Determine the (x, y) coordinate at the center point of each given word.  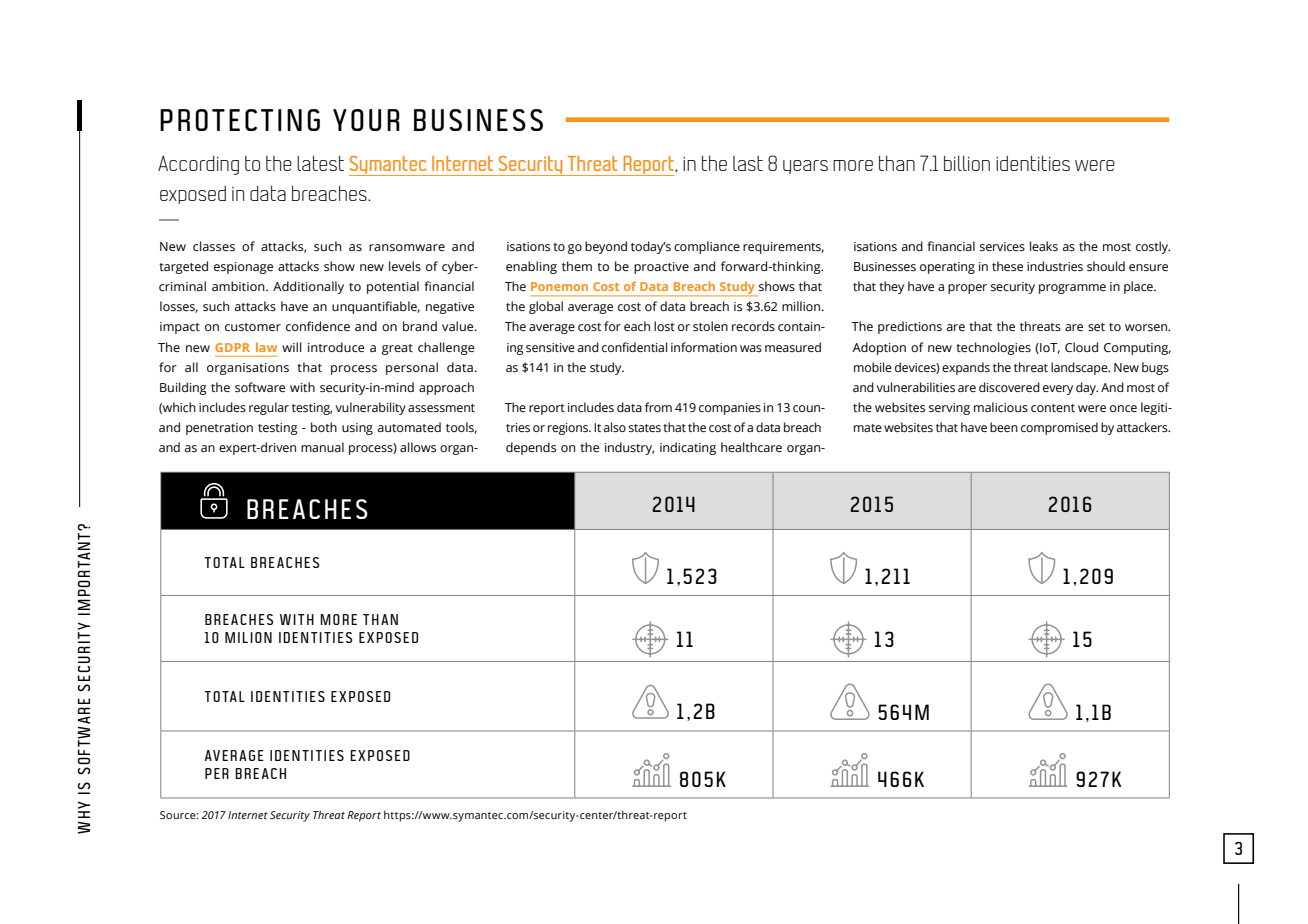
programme (1072, 289)
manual (322, 447)
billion (967, 163)
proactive (661, 268)
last (748, 163)
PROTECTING (240, 120)
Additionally (308, 287)
